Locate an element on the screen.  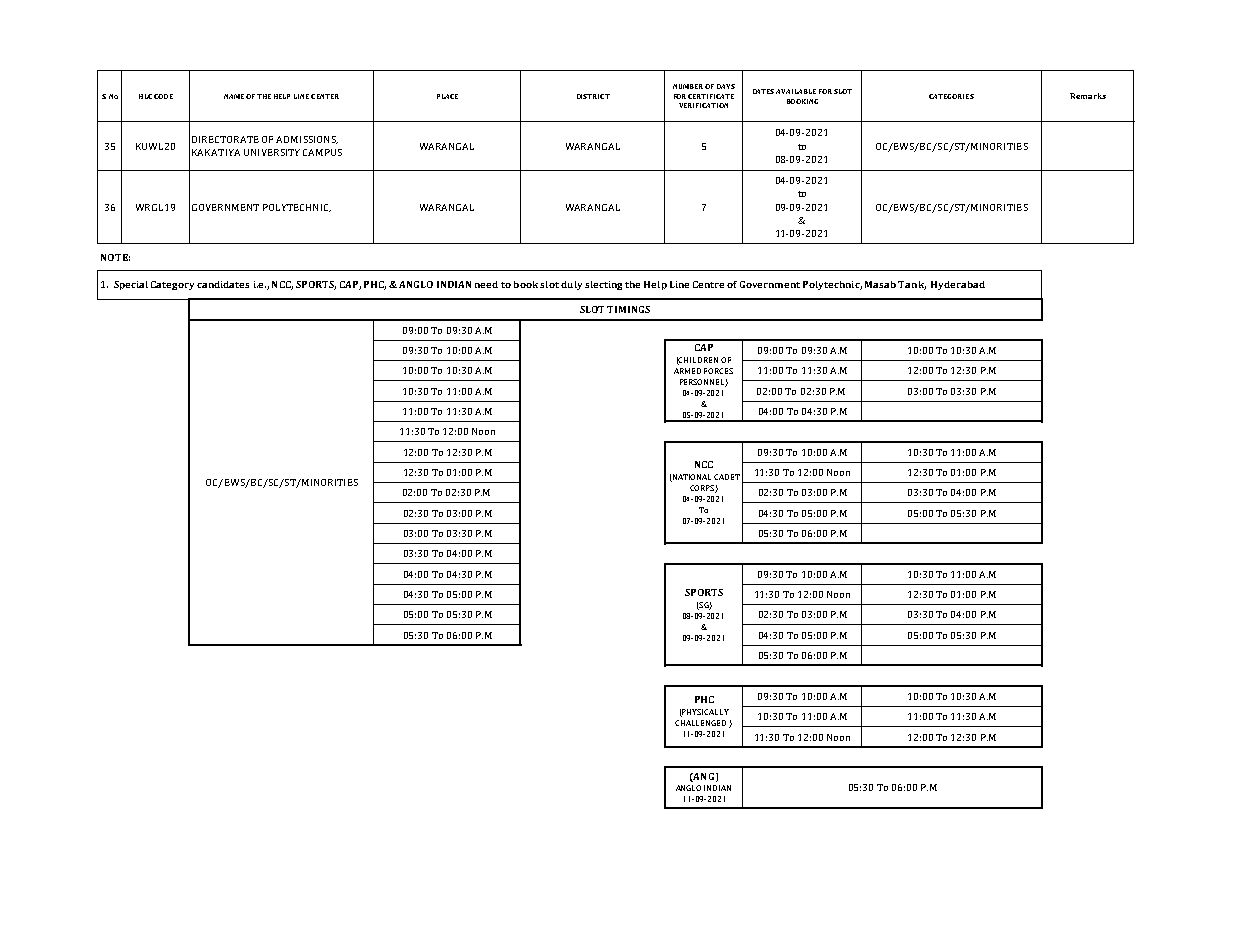
TIMINGS is located at coordinates (628, 309).
